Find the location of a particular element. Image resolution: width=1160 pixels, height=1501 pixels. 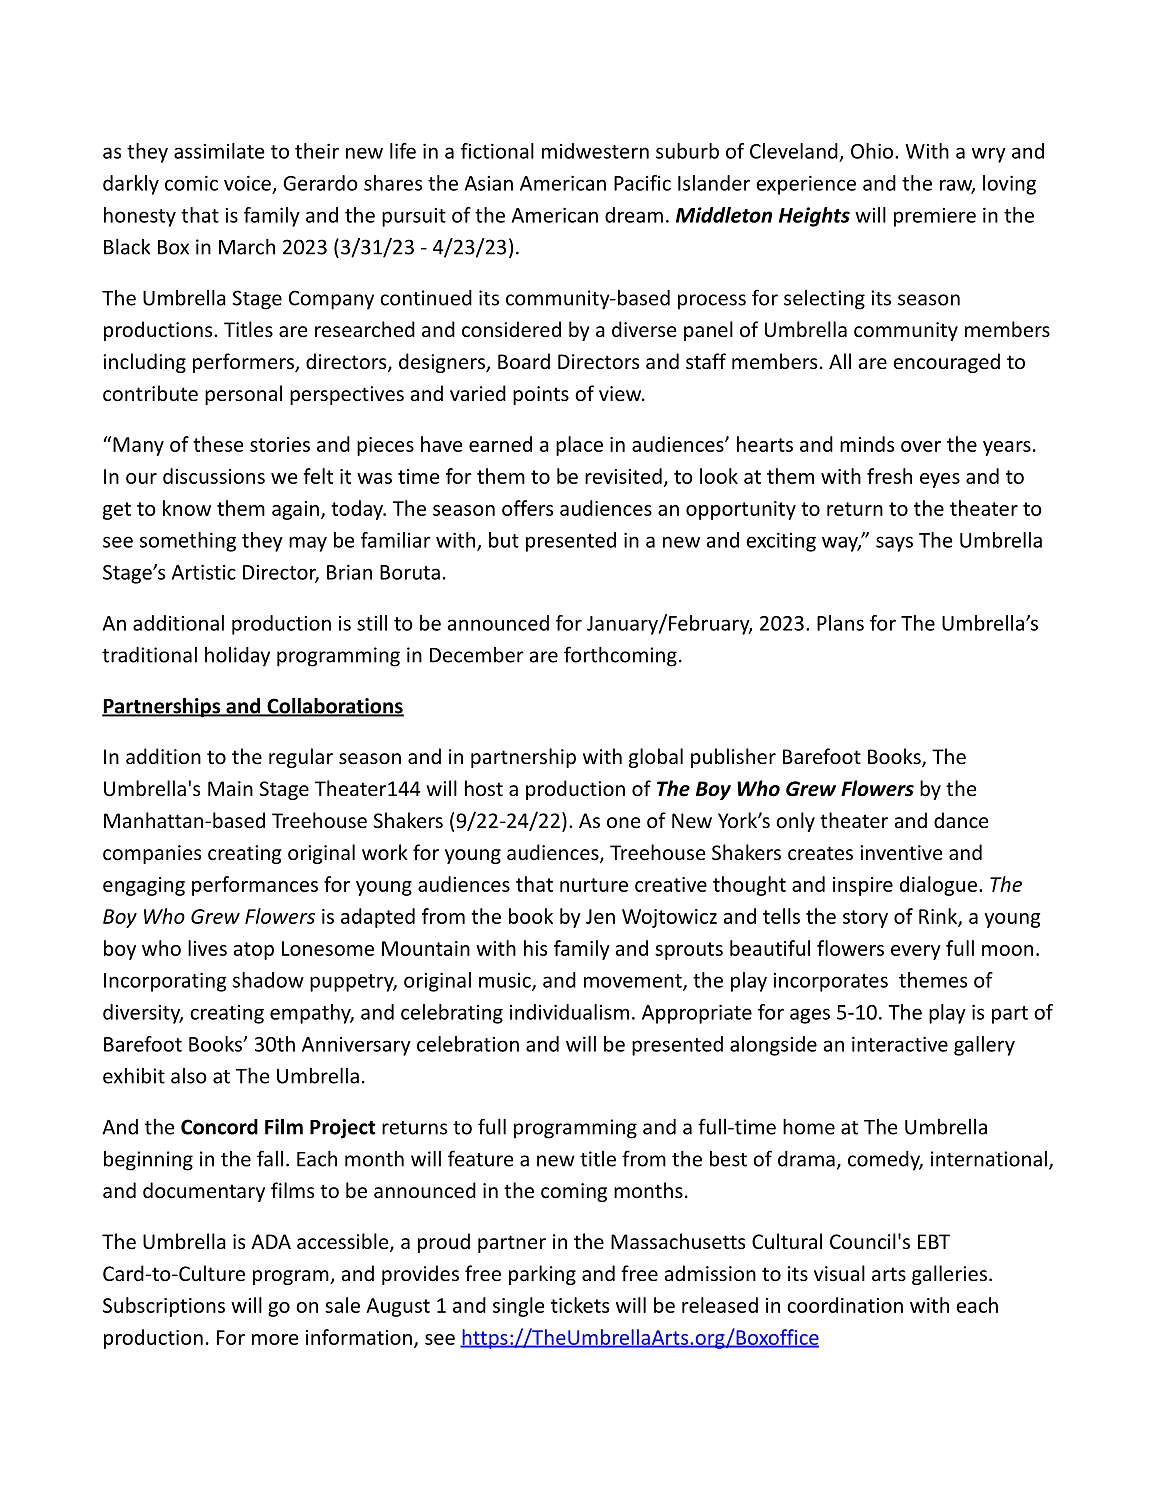

place is located at coordinates (579, 446).
